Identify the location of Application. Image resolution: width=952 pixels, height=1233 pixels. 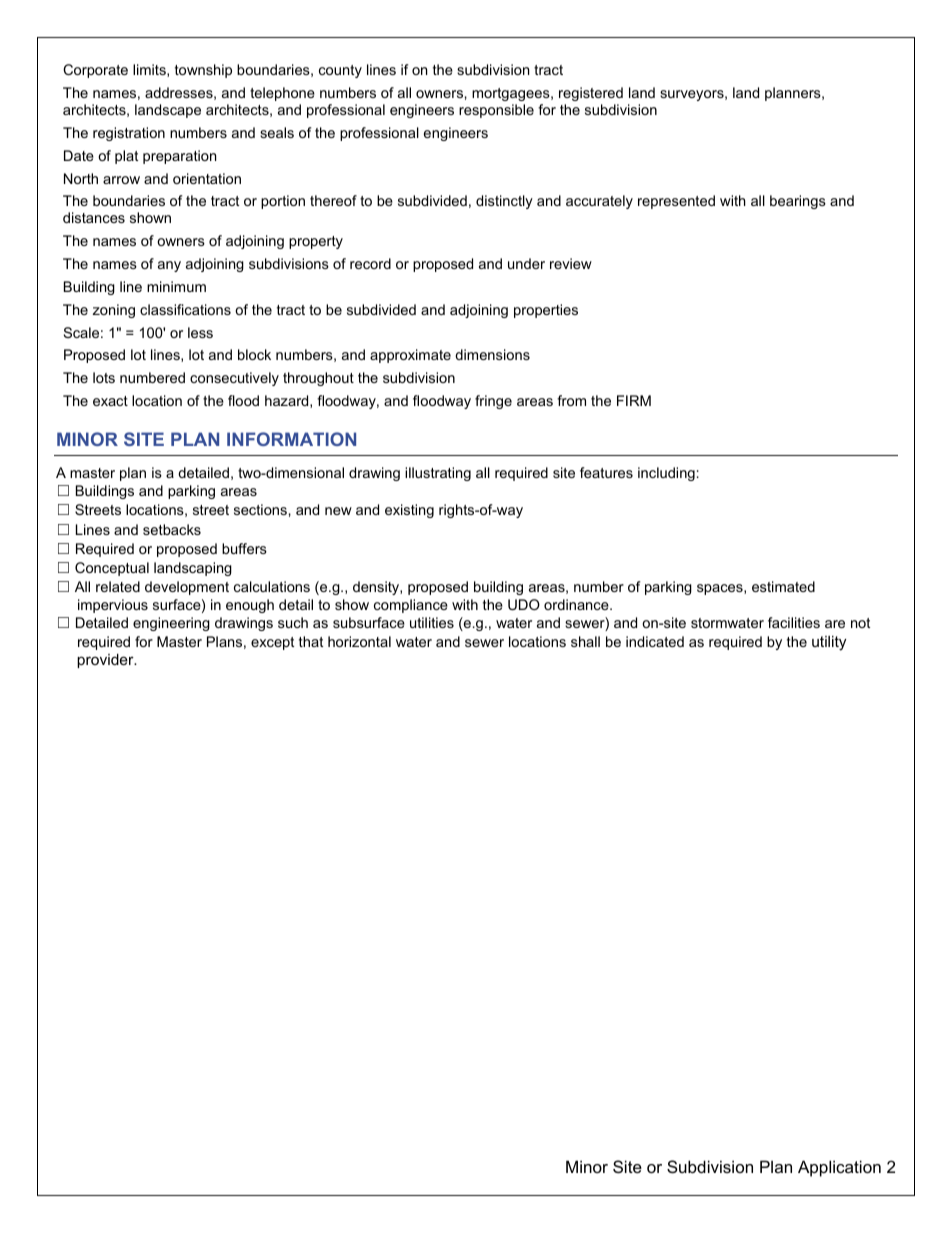
(839, 1168).
